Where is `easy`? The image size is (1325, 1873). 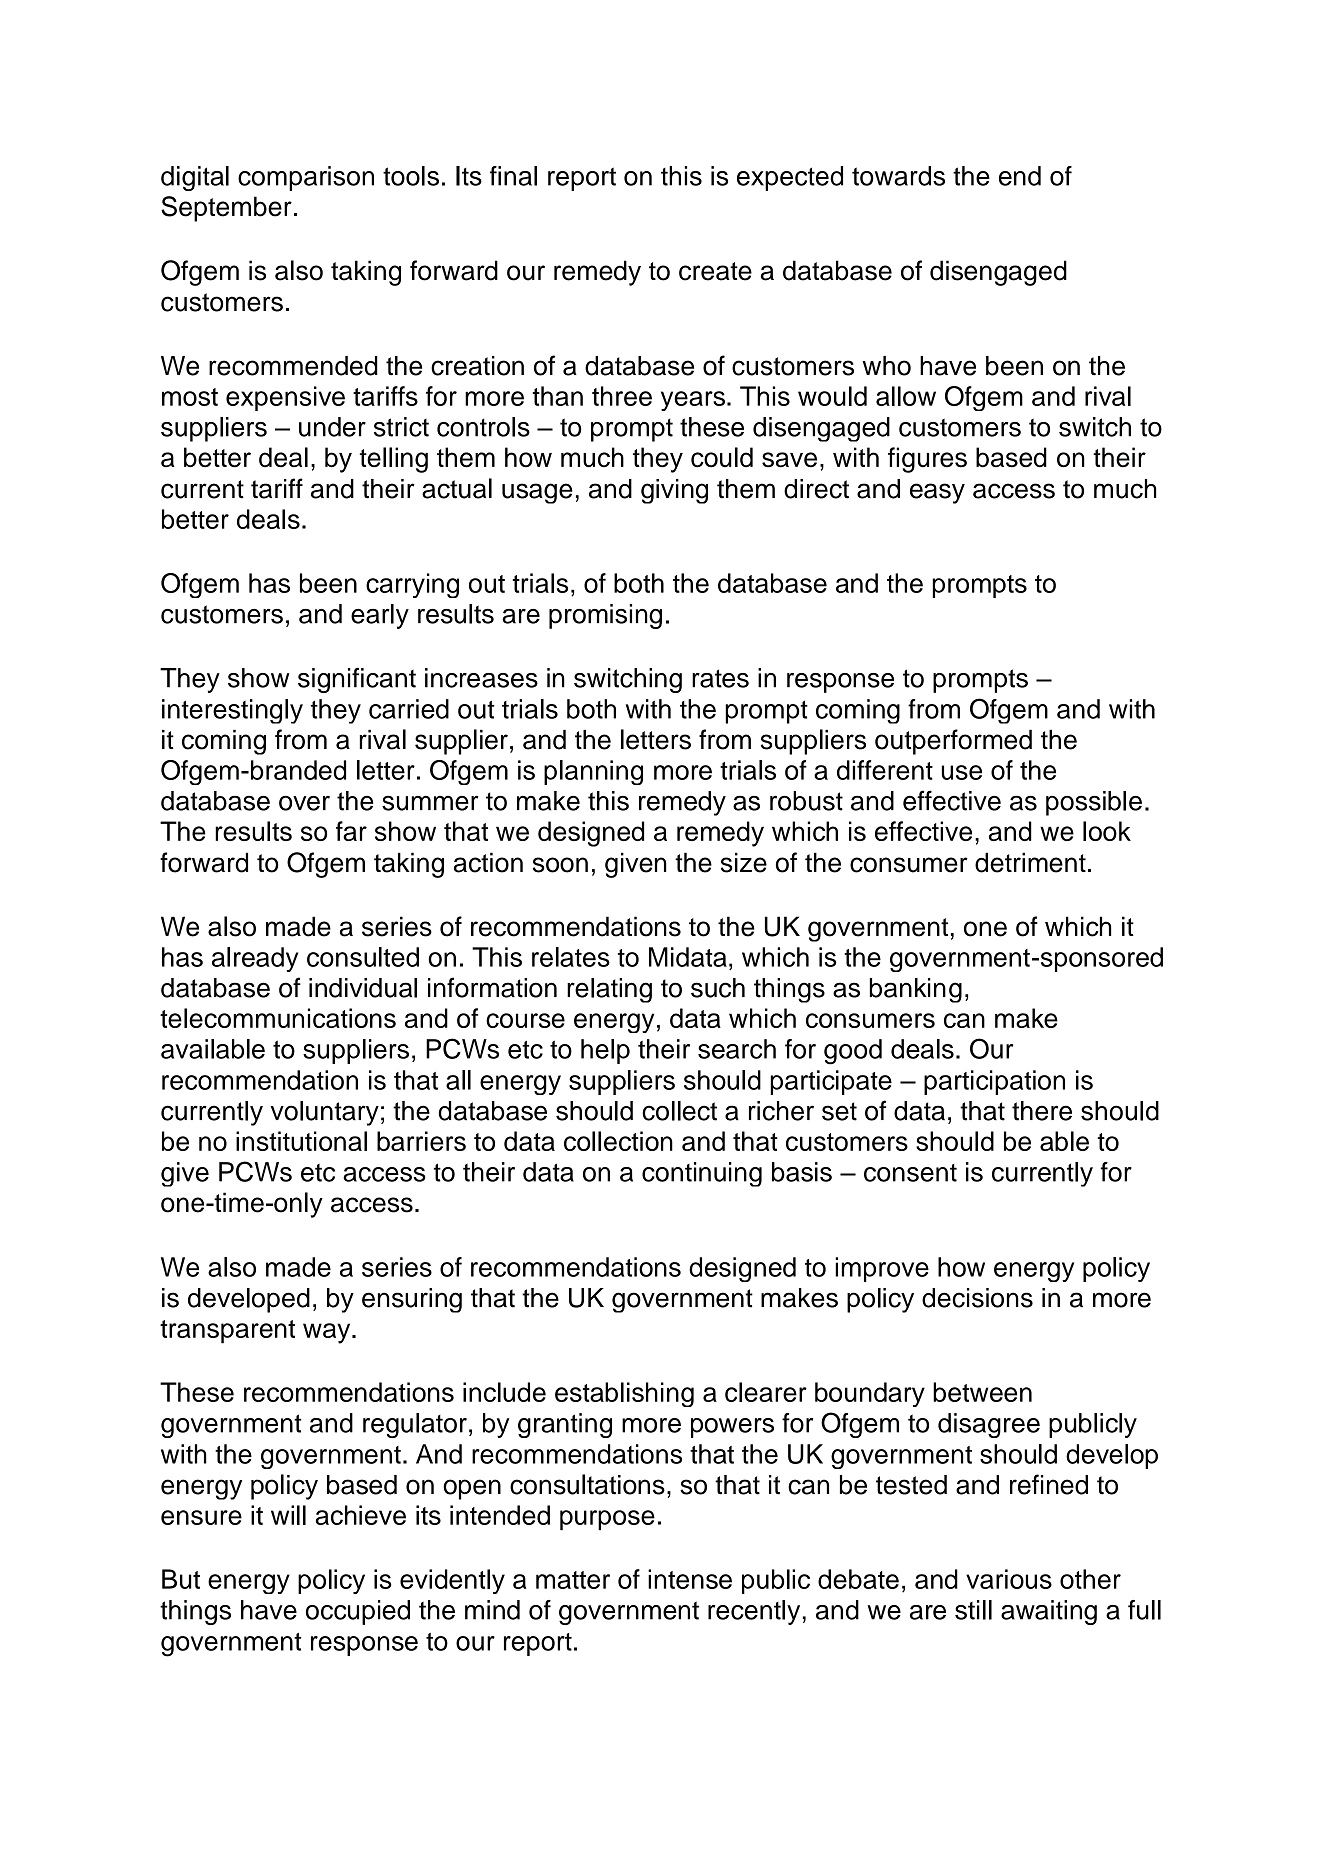 easy is located at coordinates (937, 493).
